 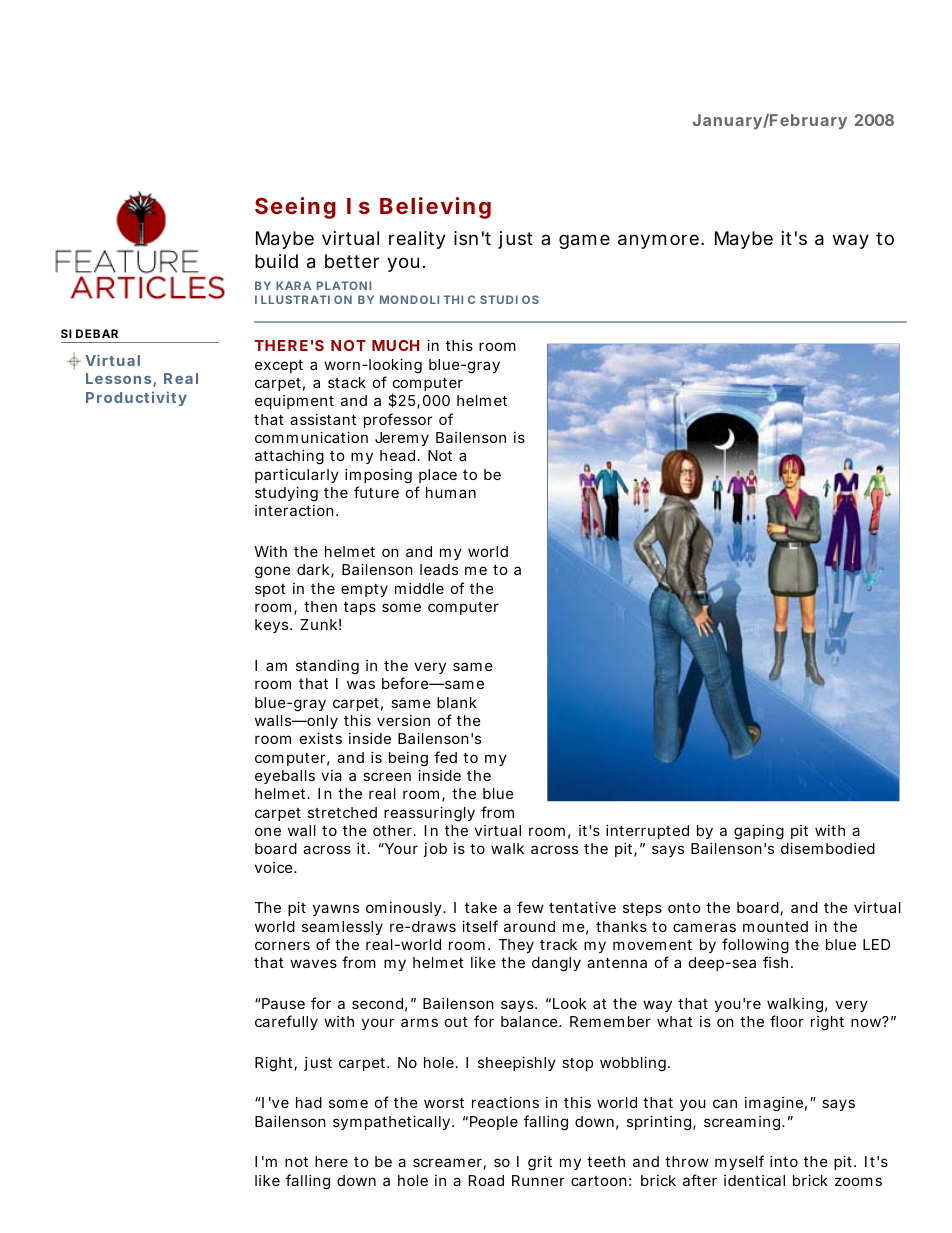 What do you see at coordinates (309, 1102) in the image?
I see `had` at bounding box center [309, 1102].
